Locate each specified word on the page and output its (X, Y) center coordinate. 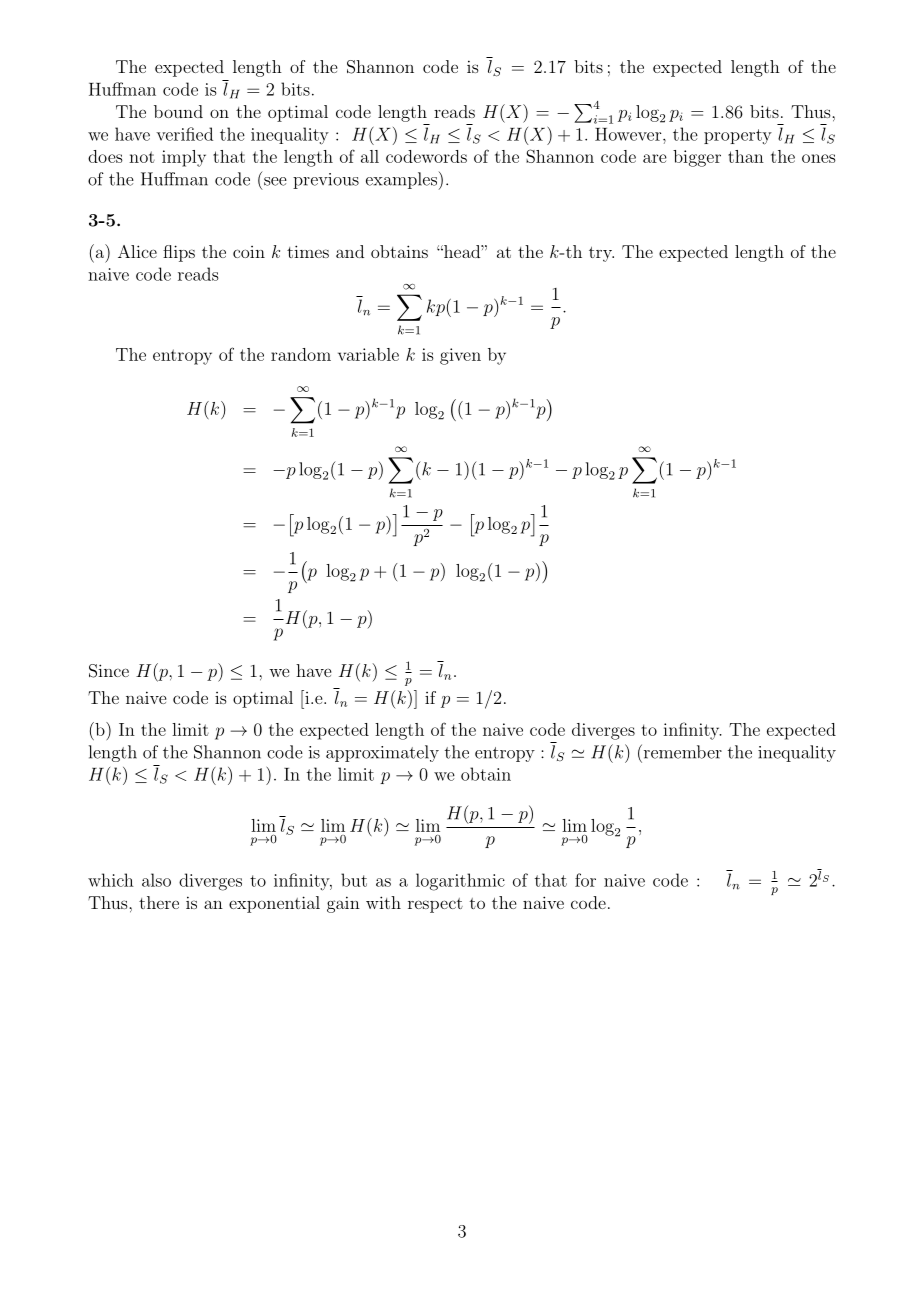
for (585, 880)
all (370, 156)
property (738, 137)
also (156, 880)
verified (184, 134)
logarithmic (460, 882)
